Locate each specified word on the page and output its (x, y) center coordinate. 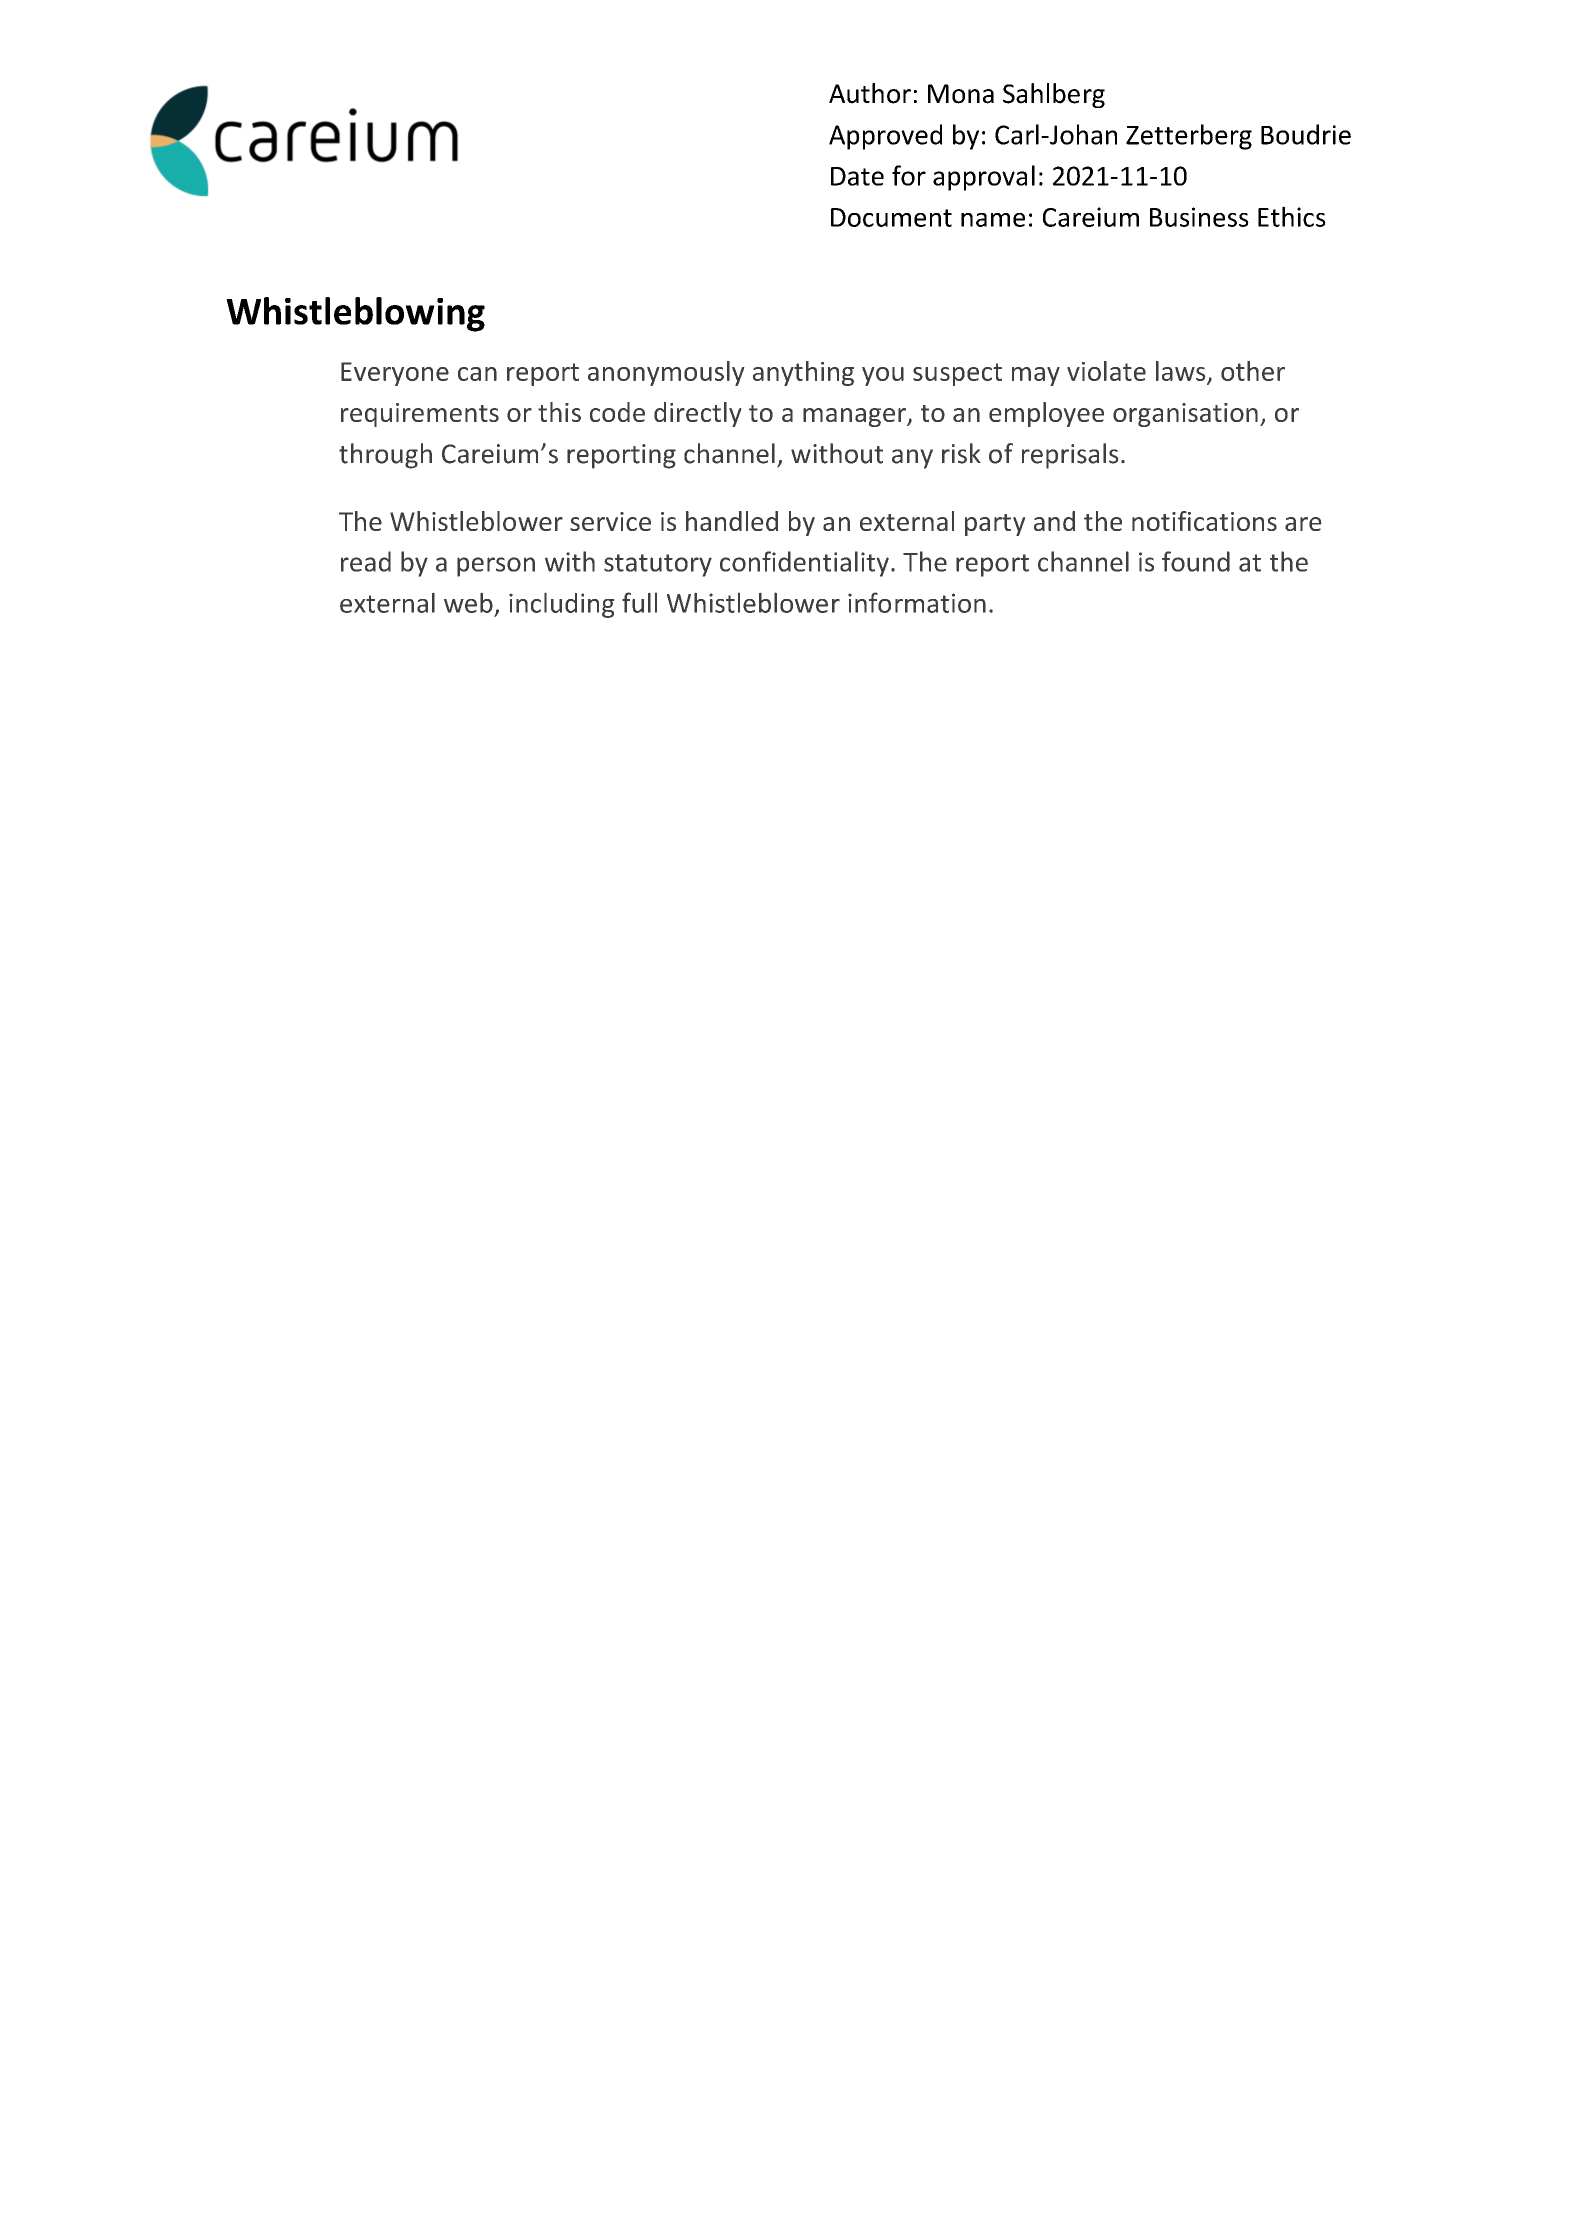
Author (870, 93)
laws (1180, 371)
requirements (420, 415)
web (468, 603)
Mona (961, 94)
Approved (885, 137)
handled (732, 521)
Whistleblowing (355, 314)
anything (803, 373)
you (883, 376)
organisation (1185, 415)
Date (857, 176)
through (385, 456)
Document (891, 217)
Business (1199, 217)
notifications (1204, 521)
